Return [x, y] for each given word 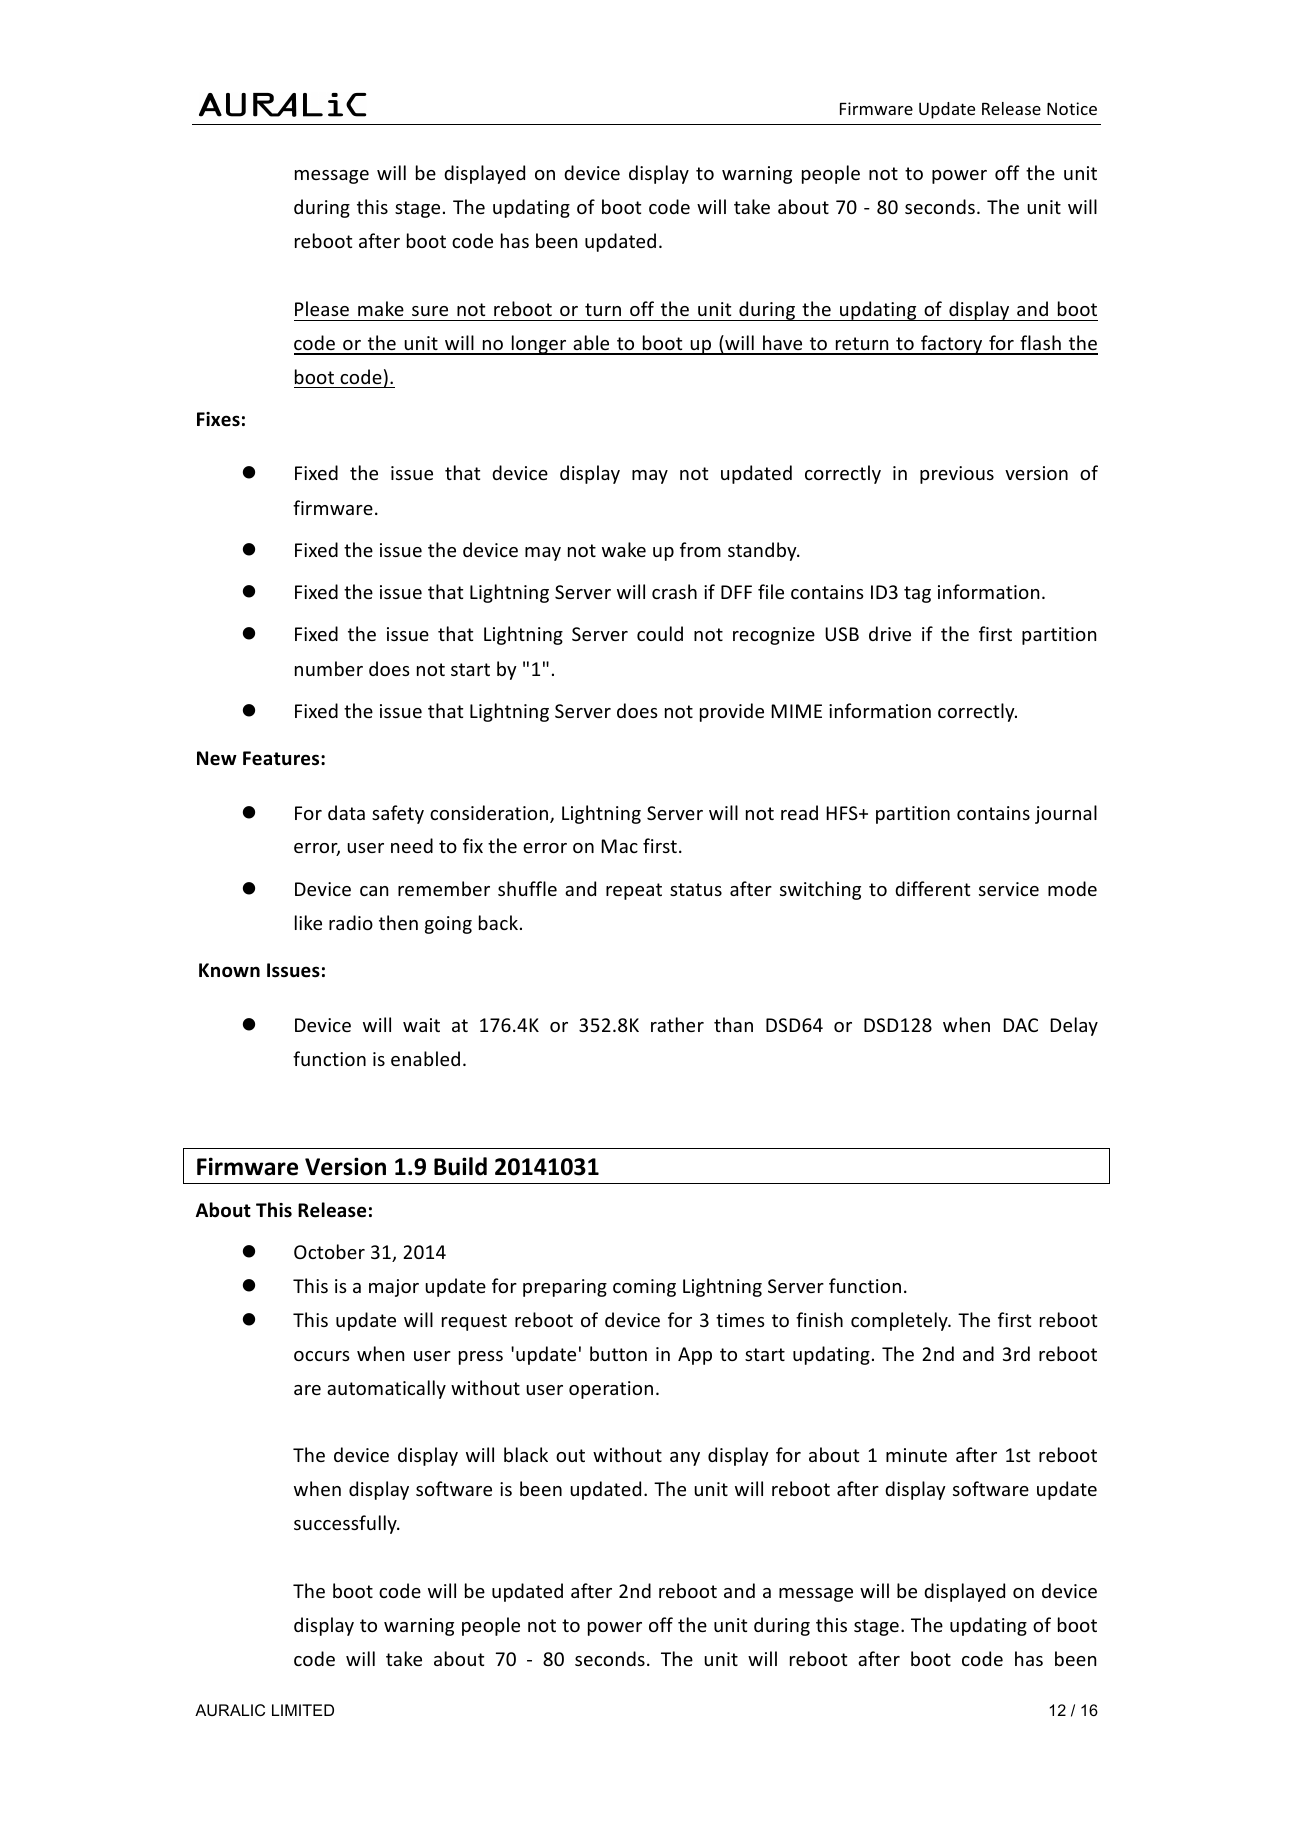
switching [820, 890]
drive [890, 633]
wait [421, 1025]
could [660, 633]
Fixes [218, 419]
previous [957, 475]
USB [842, 634]
